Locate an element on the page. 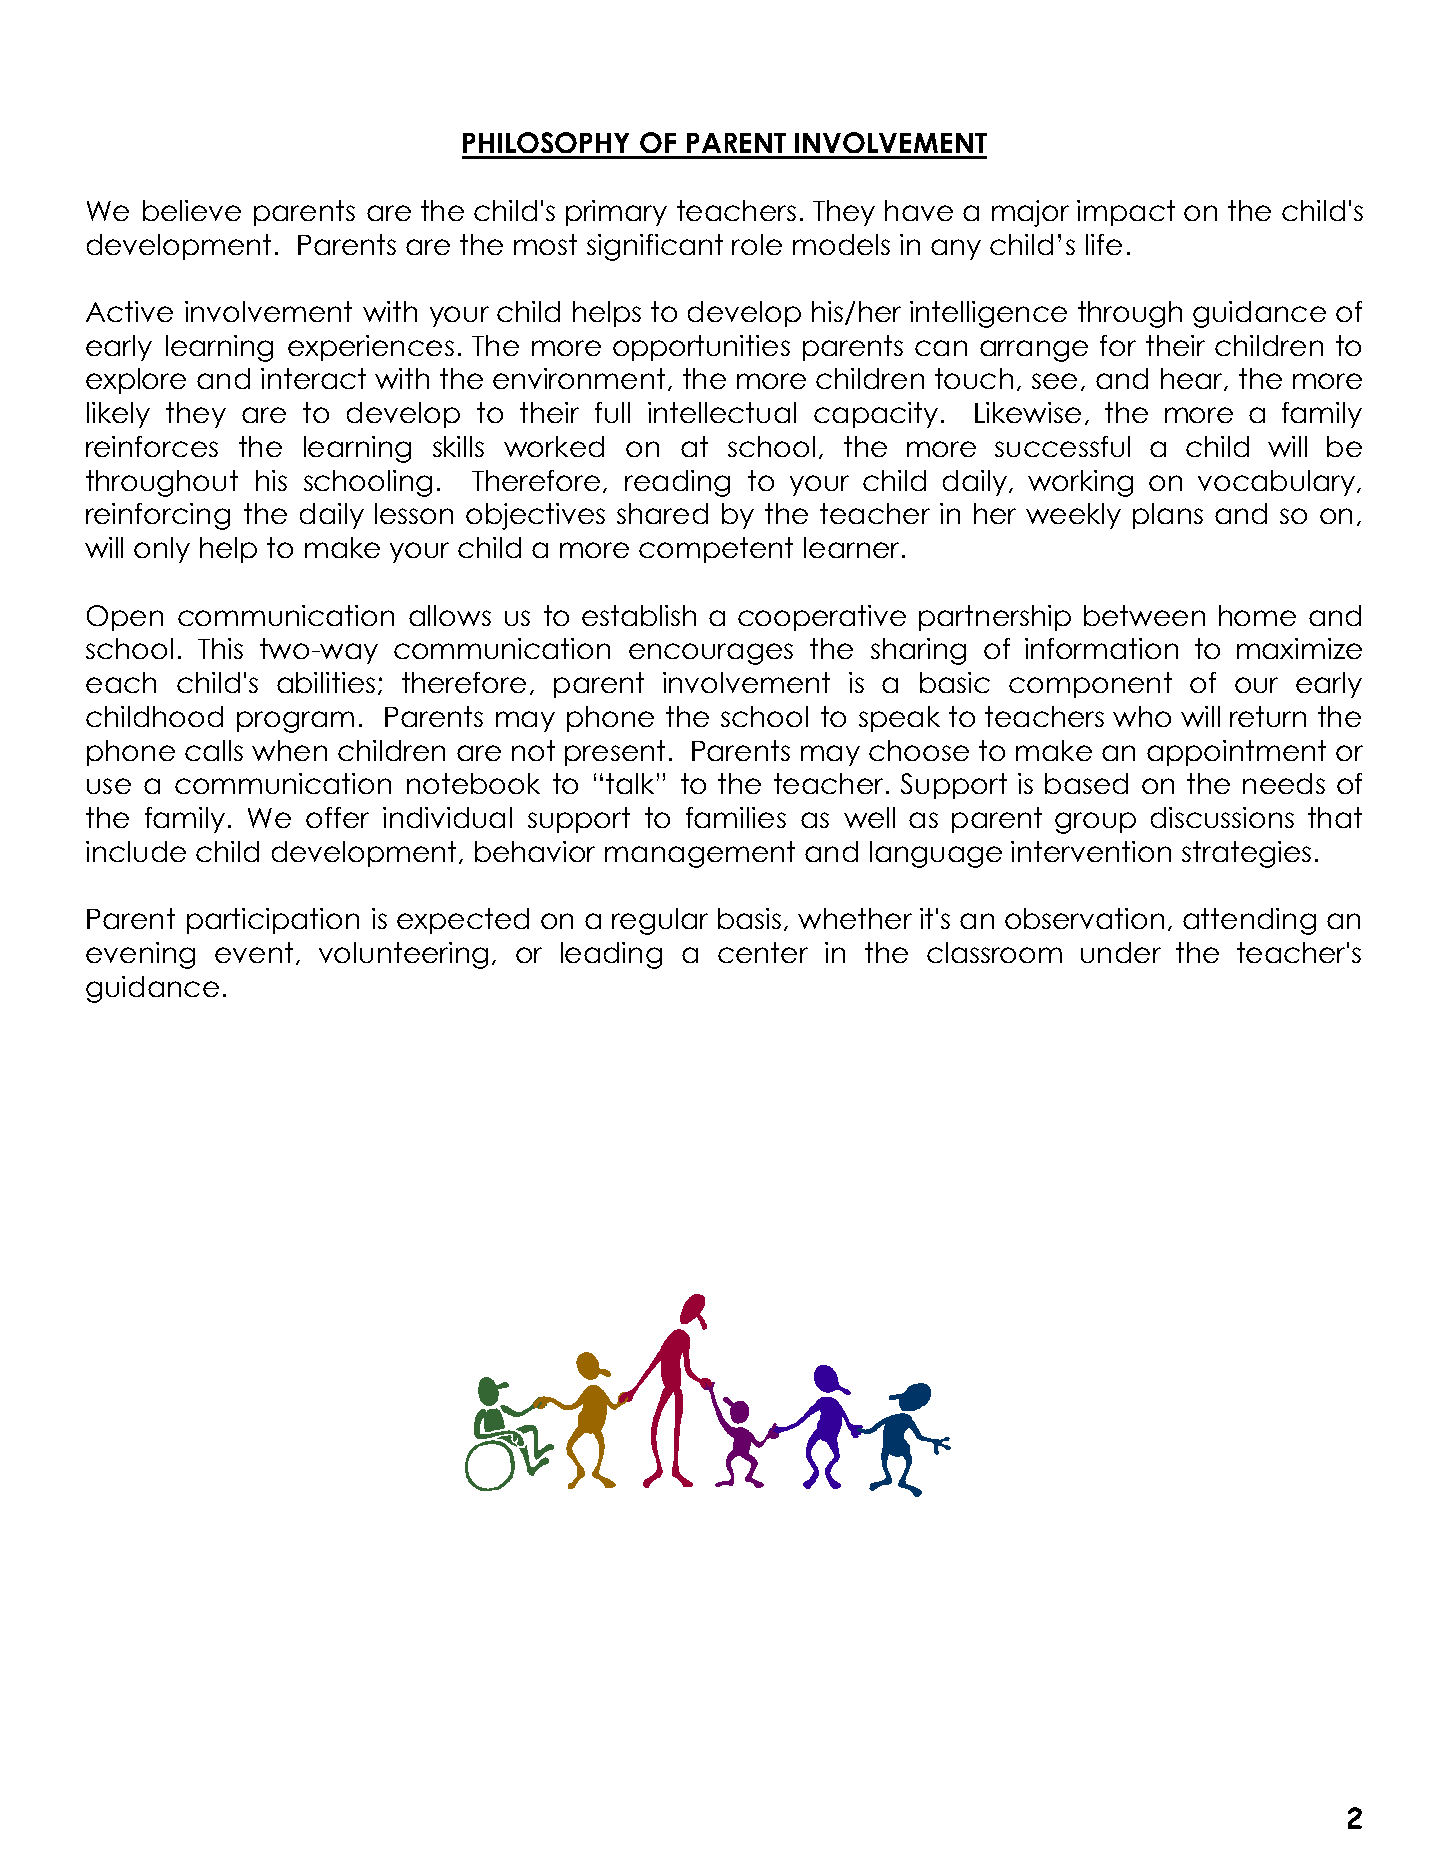  basis is located at coordinates (749, 918).
